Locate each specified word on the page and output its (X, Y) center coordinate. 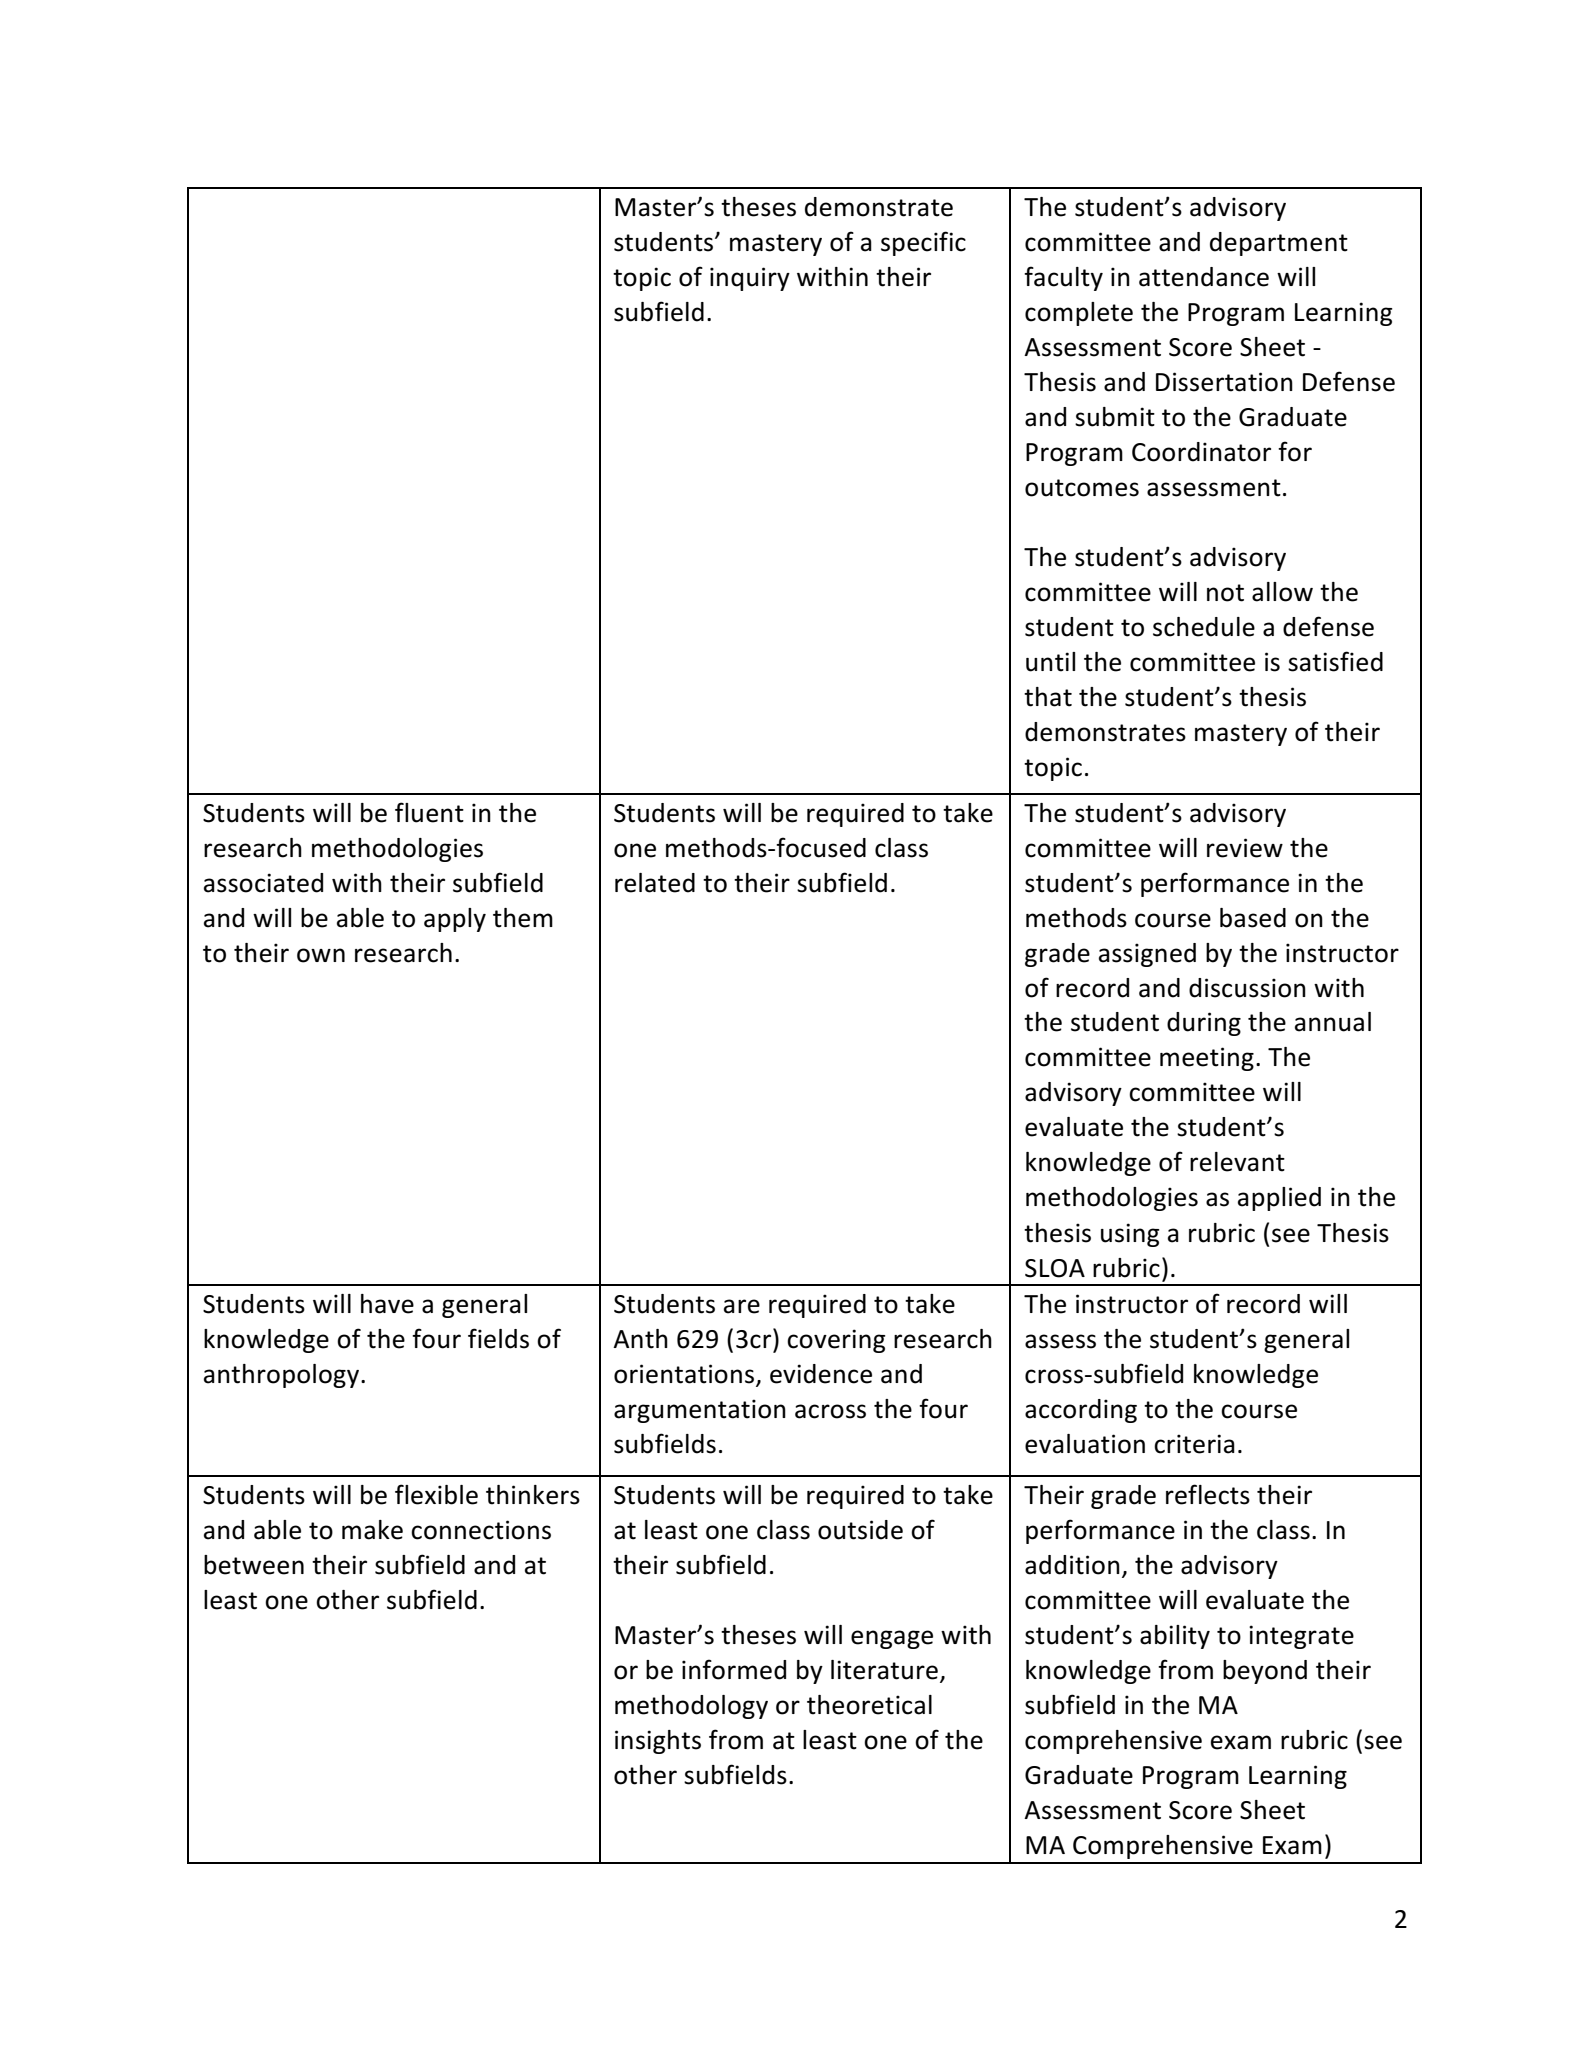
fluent (429, 812)
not (1225, 593)
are (742, 1306)
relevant (1237, 1162)
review (1245, 848)
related (655, 883)
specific (923, 243)
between (254, 1565)
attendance (1204, 277)
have (387, 1304)
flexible (436, 1494)
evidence (821, 1374)
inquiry (750, 279)
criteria (1194, 1444)
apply (455, 920)
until (1050, 662)
